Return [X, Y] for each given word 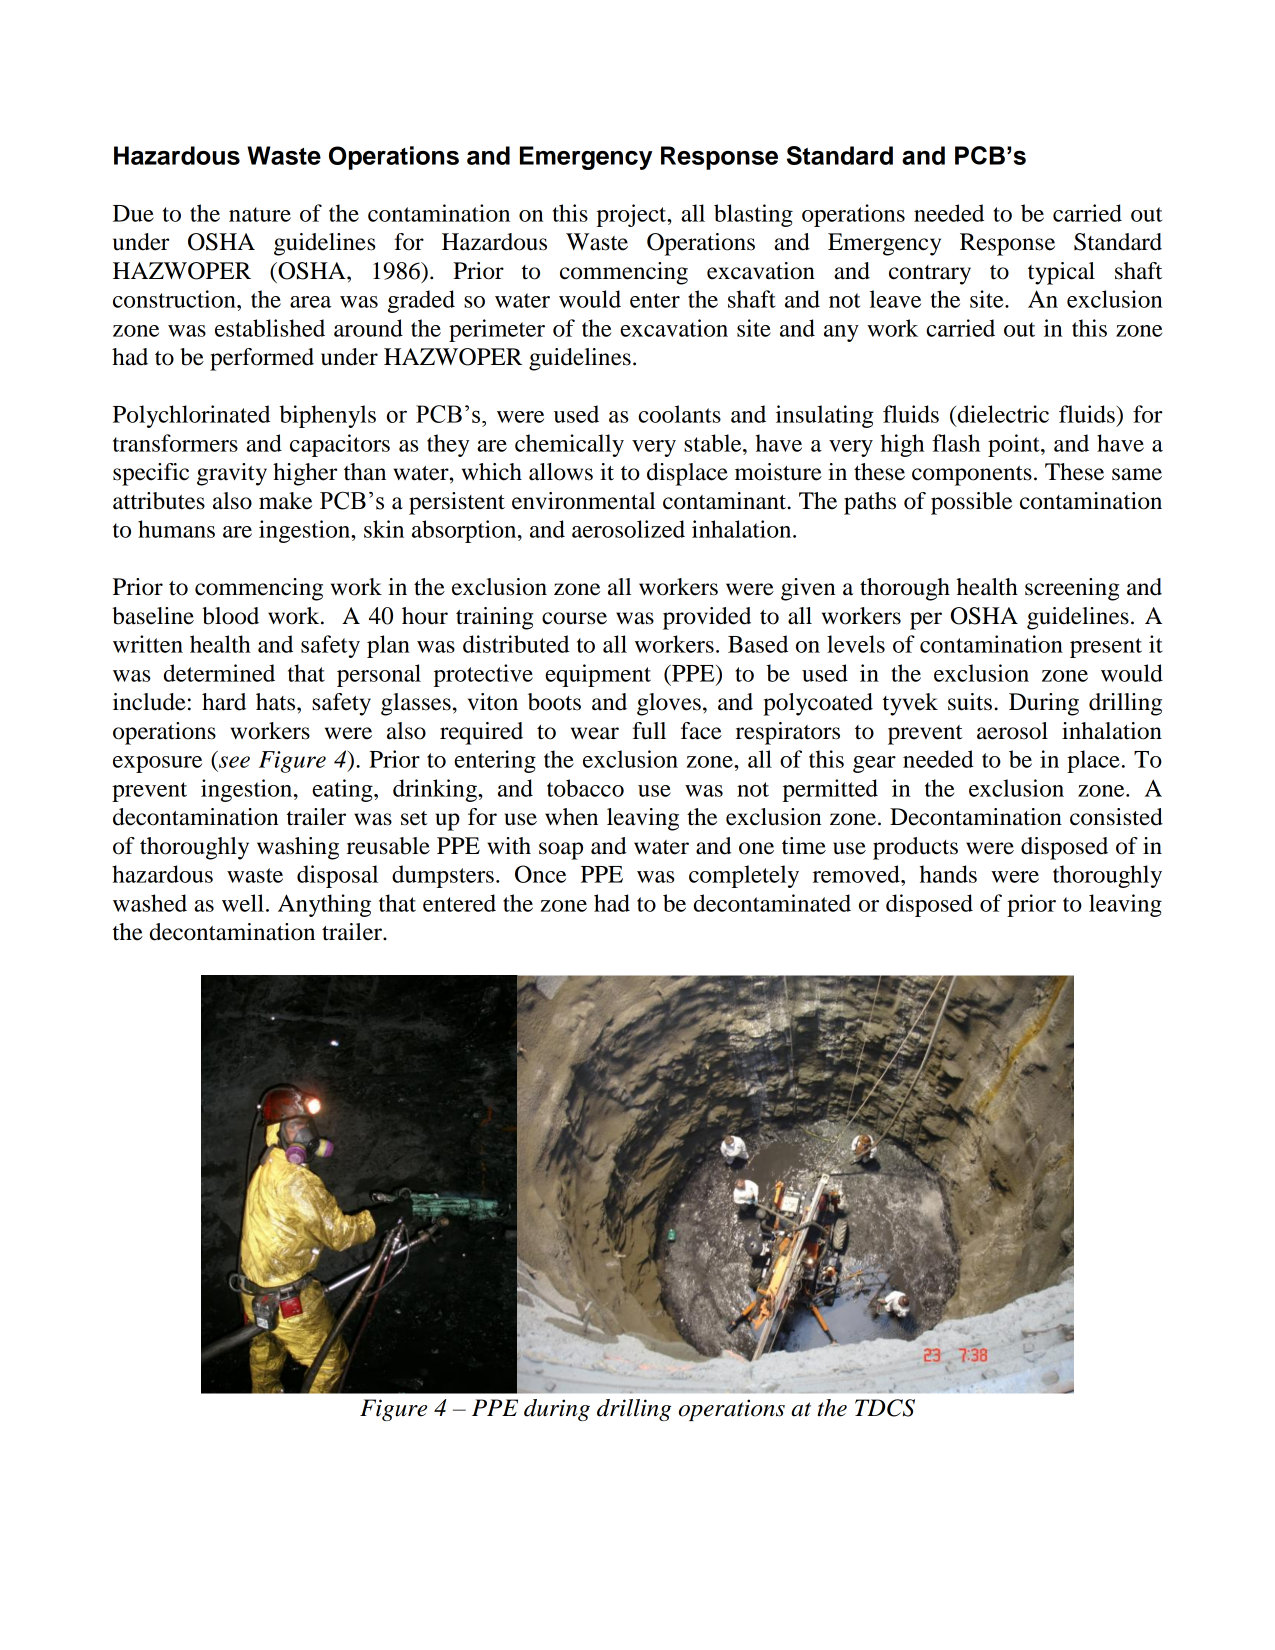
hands [948, 874]
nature [260, 214]
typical [1061, 273]
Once [540, 874]
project [633, 215]
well [243, 903]
